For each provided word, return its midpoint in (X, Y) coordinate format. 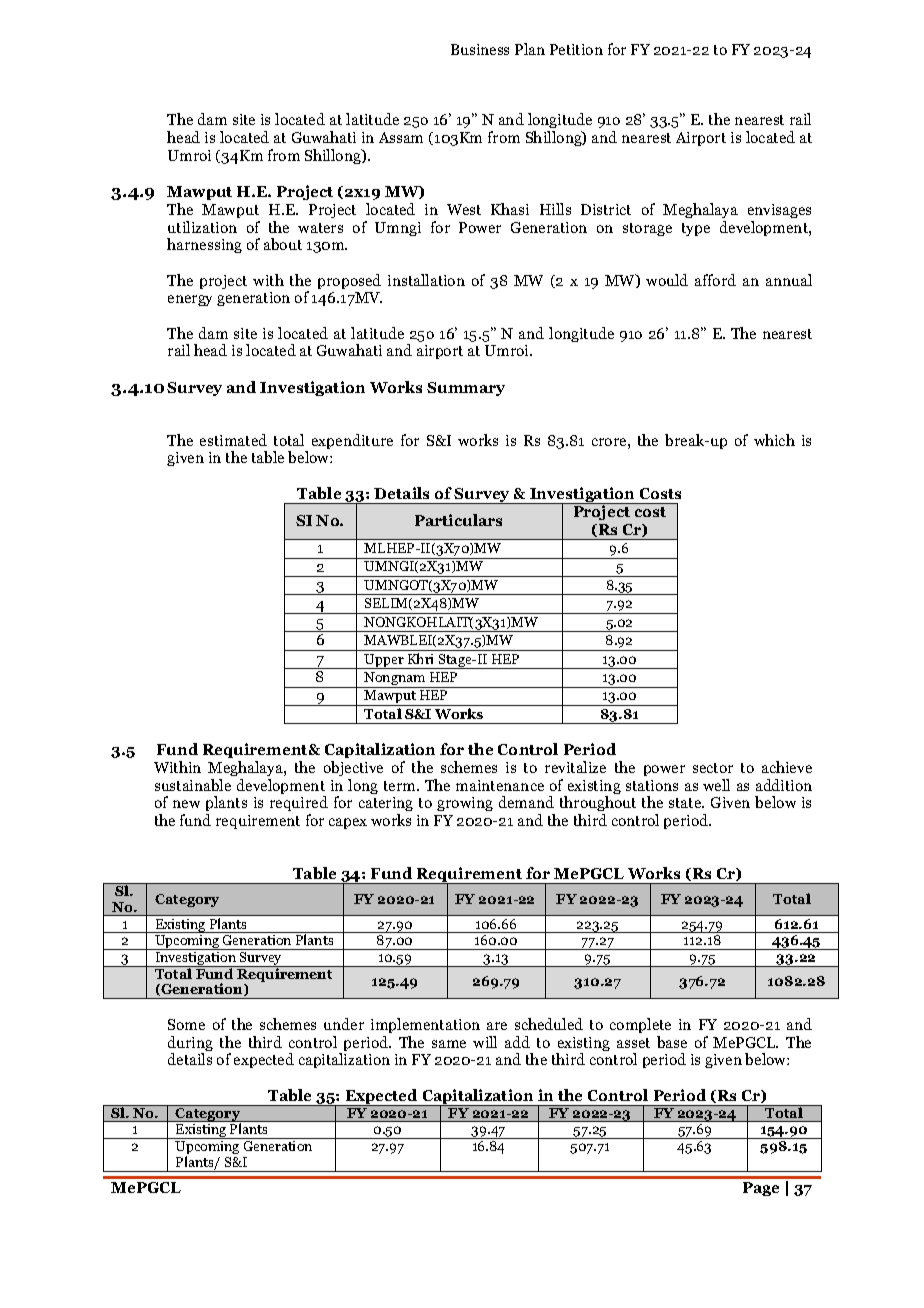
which (774, 440)
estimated (233, 440)
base (672, 1042)
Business (480, 49)
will (485, 1042)
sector (713, 768)
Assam (401, 137)
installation (426, 280)
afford (715, 280)
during (190, 1045)
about (283, 244)
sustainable (193, 785)
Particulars (458, 520)
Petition (576, 49)
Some (186, 1024)
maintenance (500, 785)
